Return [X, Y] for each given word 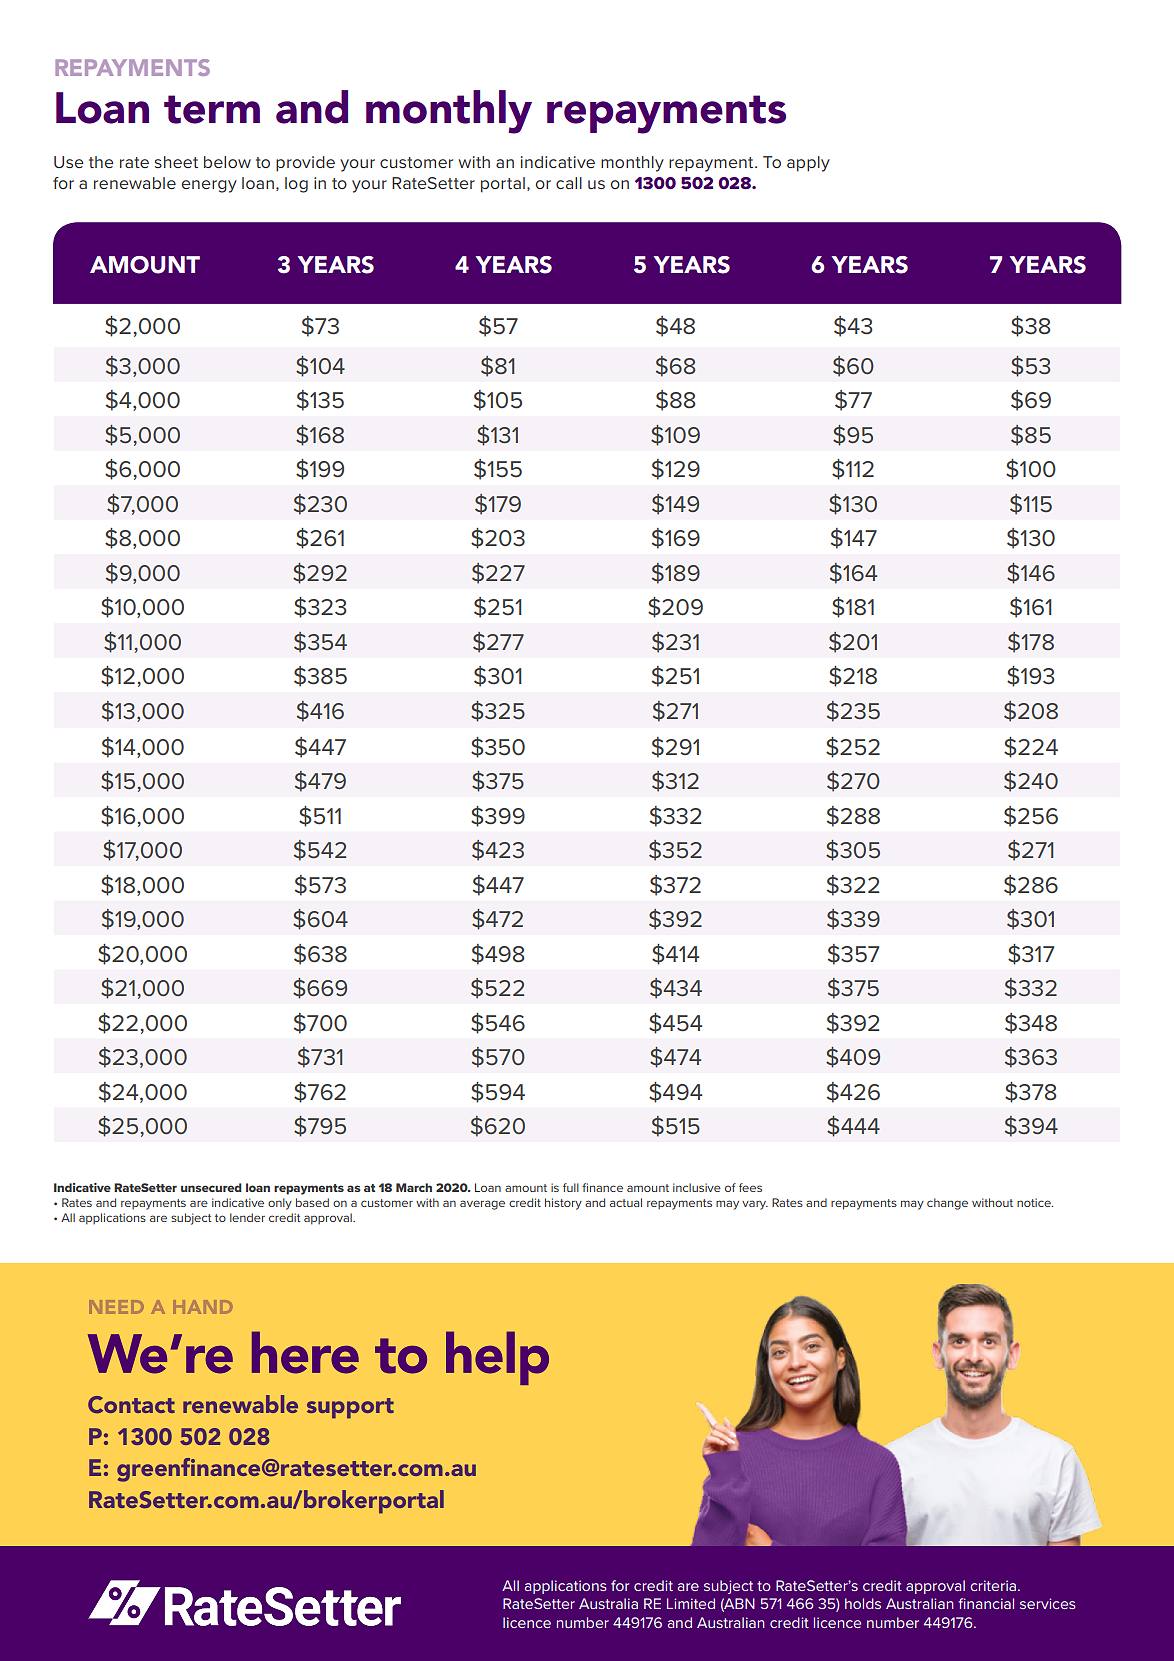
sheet [176, 162]
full [571, 1187]
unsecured [211, 1187]
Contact [131, 1405]
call [569, 183]
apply [808, 164]
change [947, 1204]
